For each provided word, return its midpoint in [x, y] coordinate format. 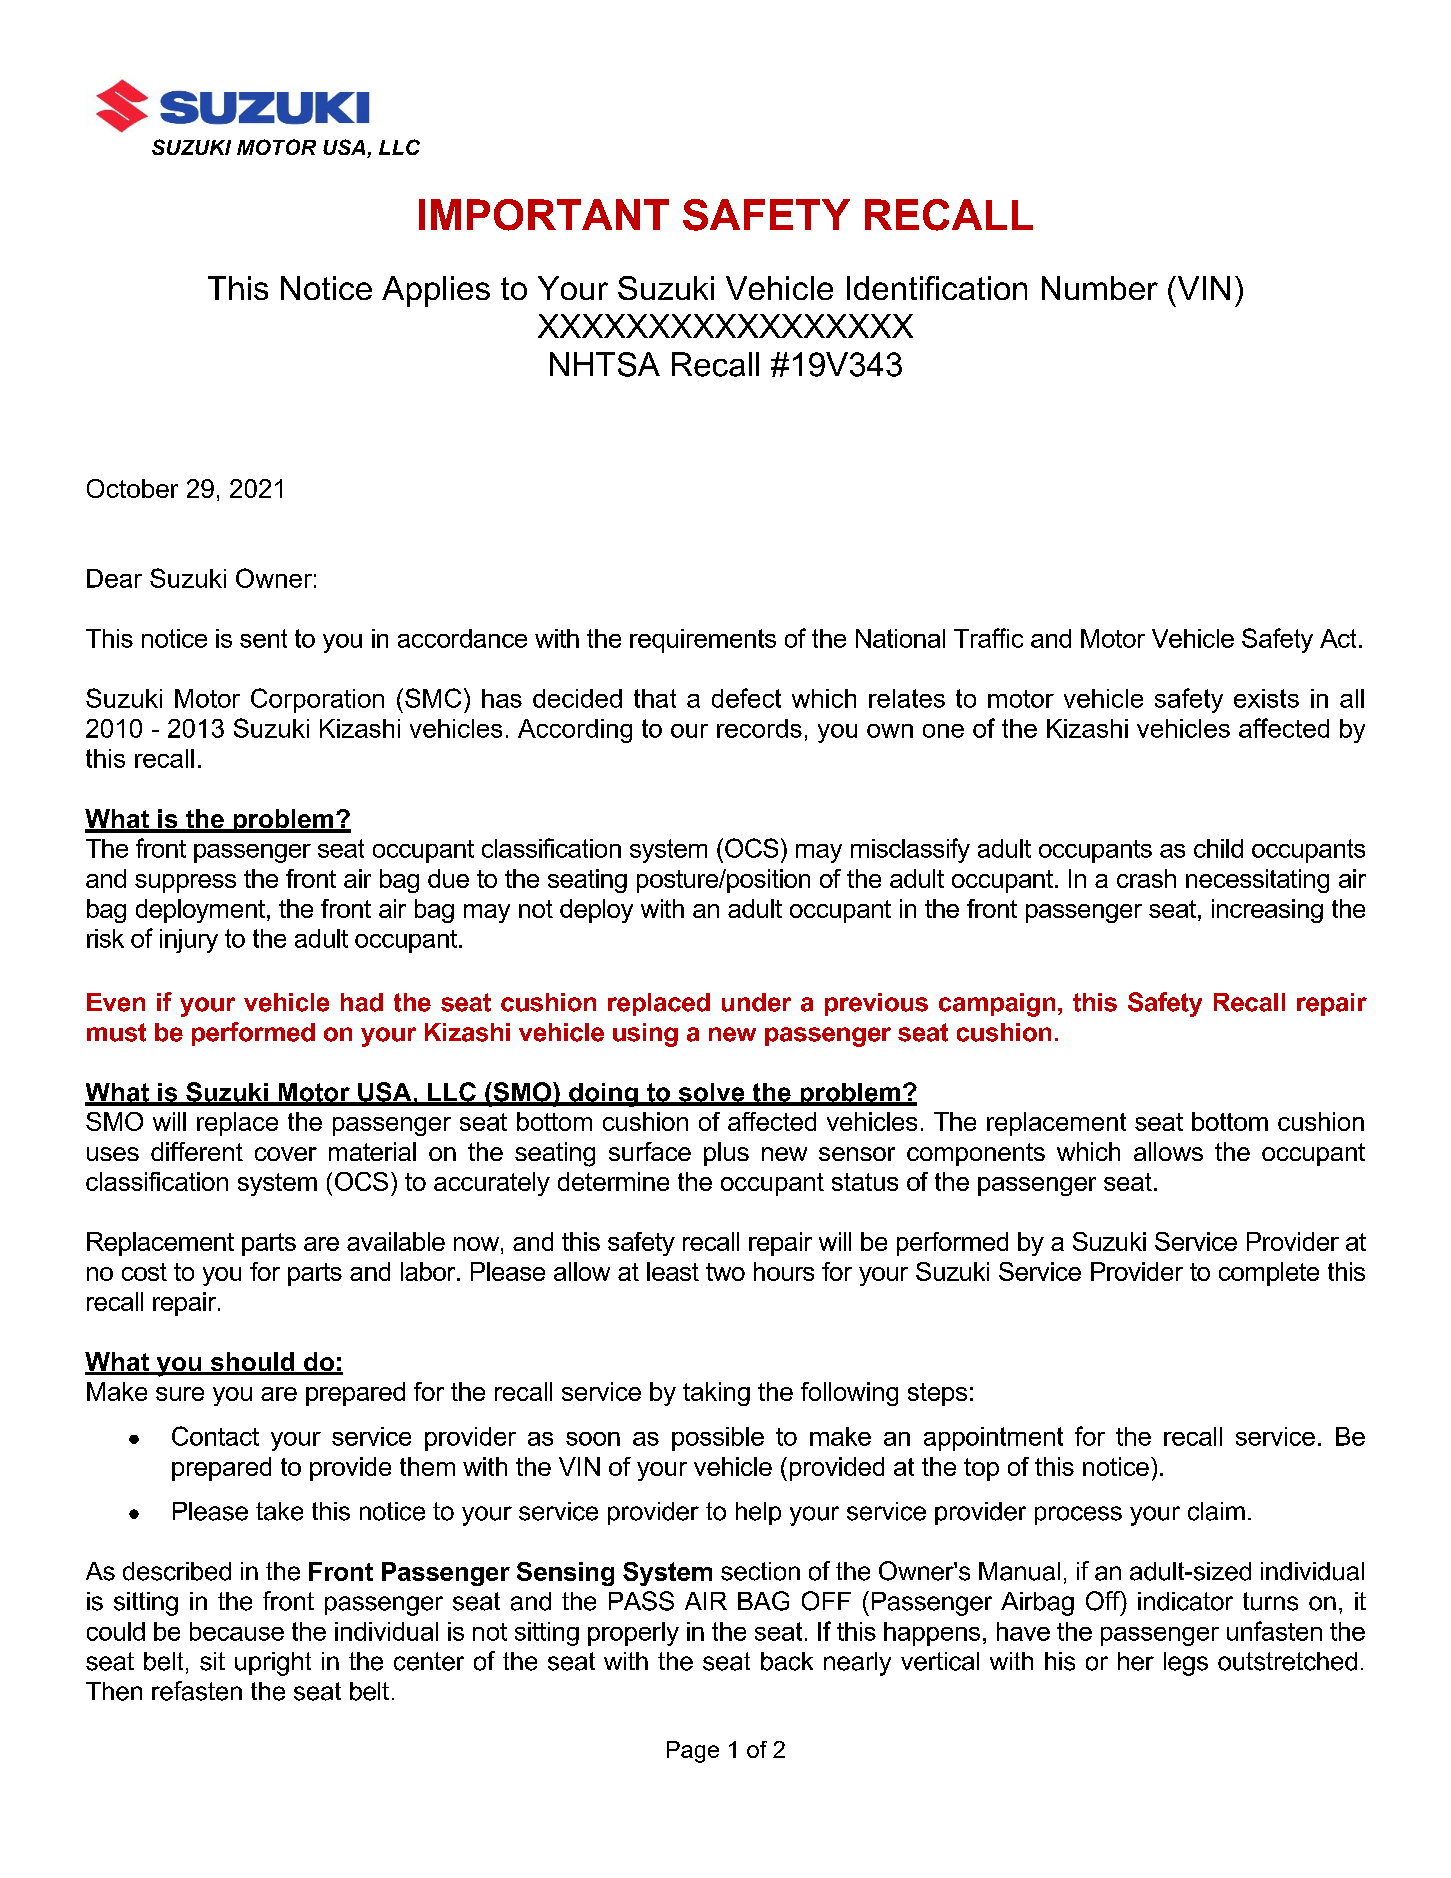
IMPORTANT [544, 215]
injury [189, 941]
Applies [436, 291]
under [756, 1002]
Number [1100, 288]
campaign [997, 1005]
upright [273, 1664]
